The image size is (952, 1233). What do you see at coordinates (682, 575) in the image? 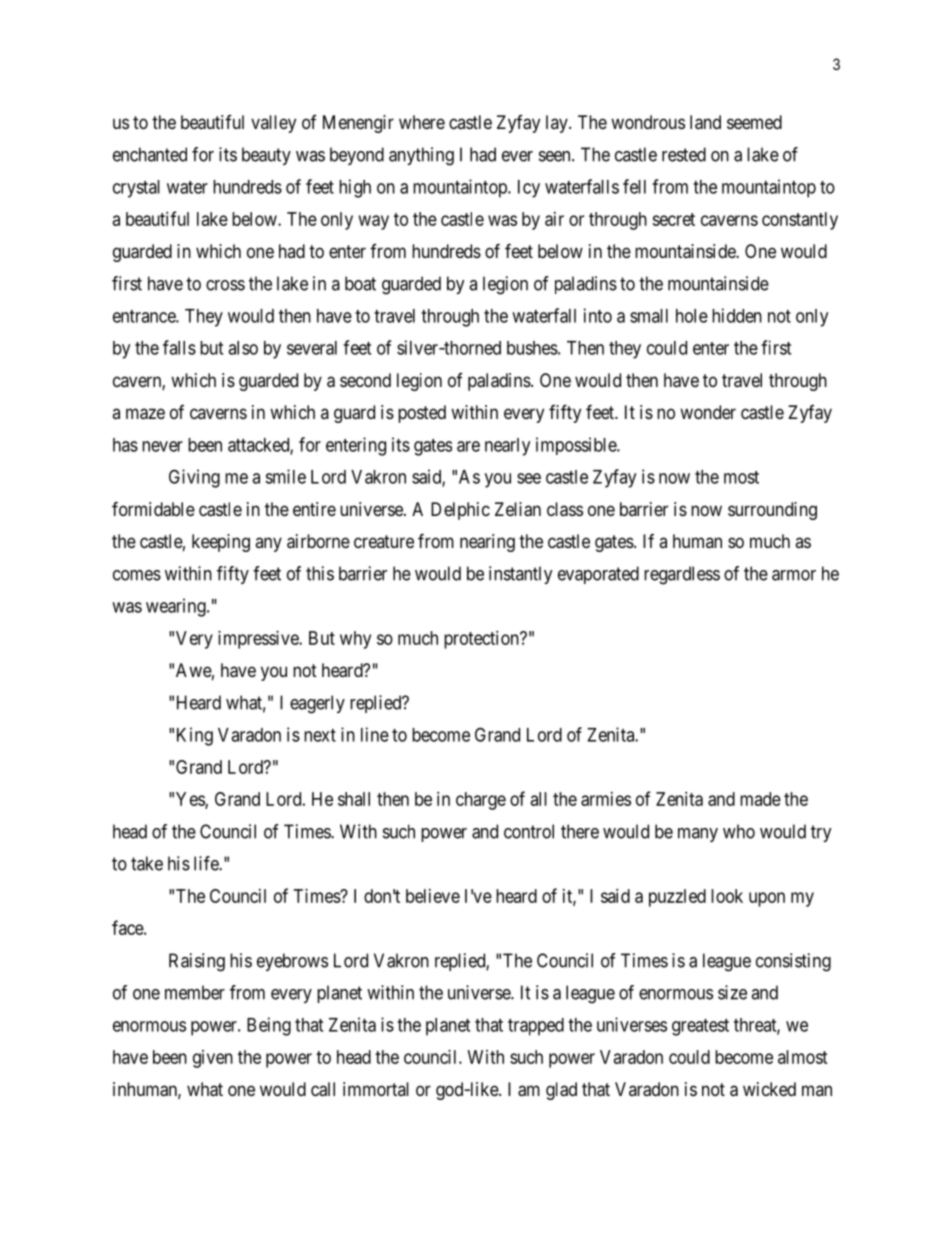
I see `regardless` at bounding box center [682, 575].
